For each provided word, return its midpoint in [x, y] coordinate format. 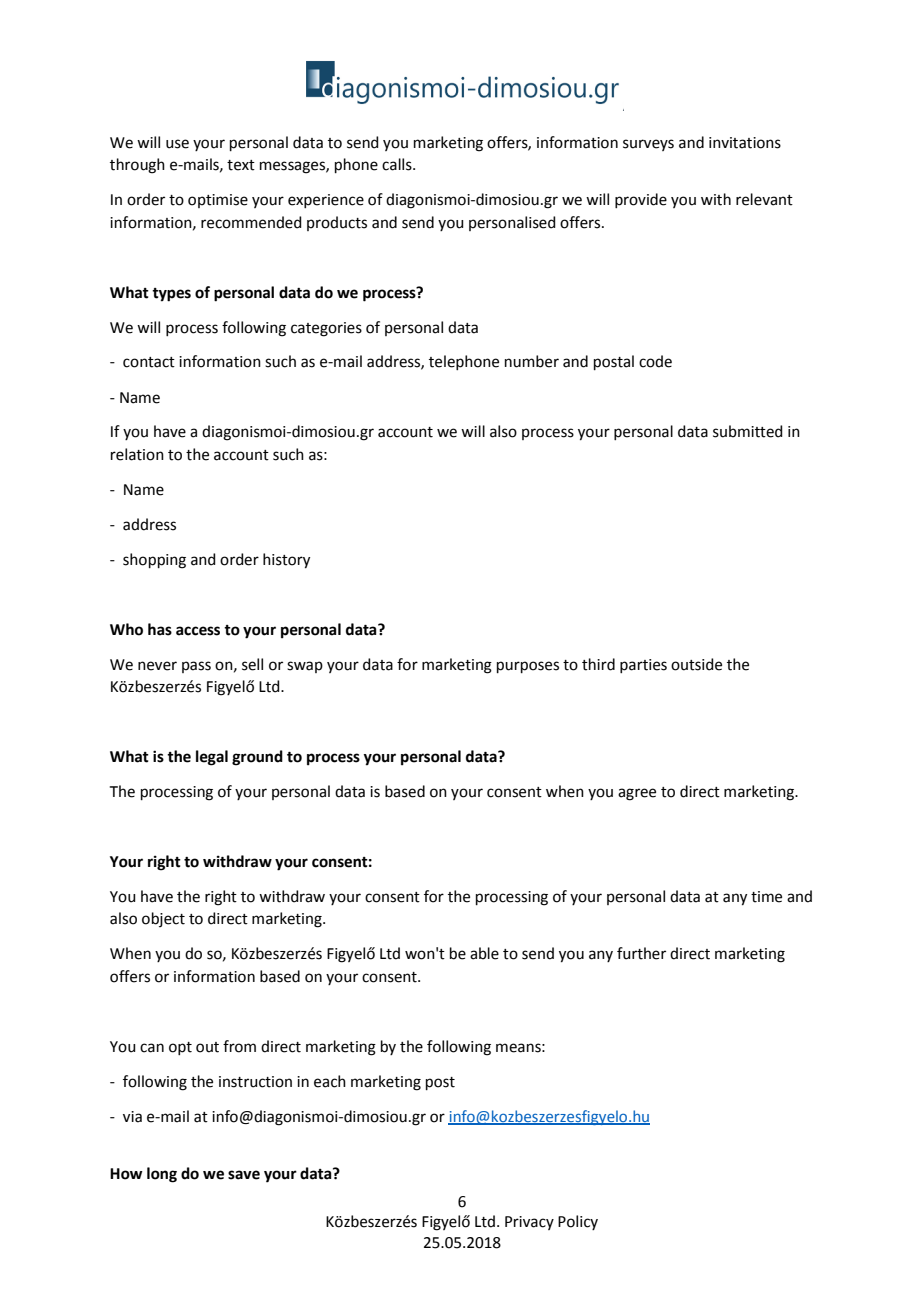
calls [398, 164]
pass [196, 667]
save [244, 1175]
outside [696, 664]
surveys [648, 145]
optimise [218, 201]
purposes [528, 667]
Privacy [529, 1223]
